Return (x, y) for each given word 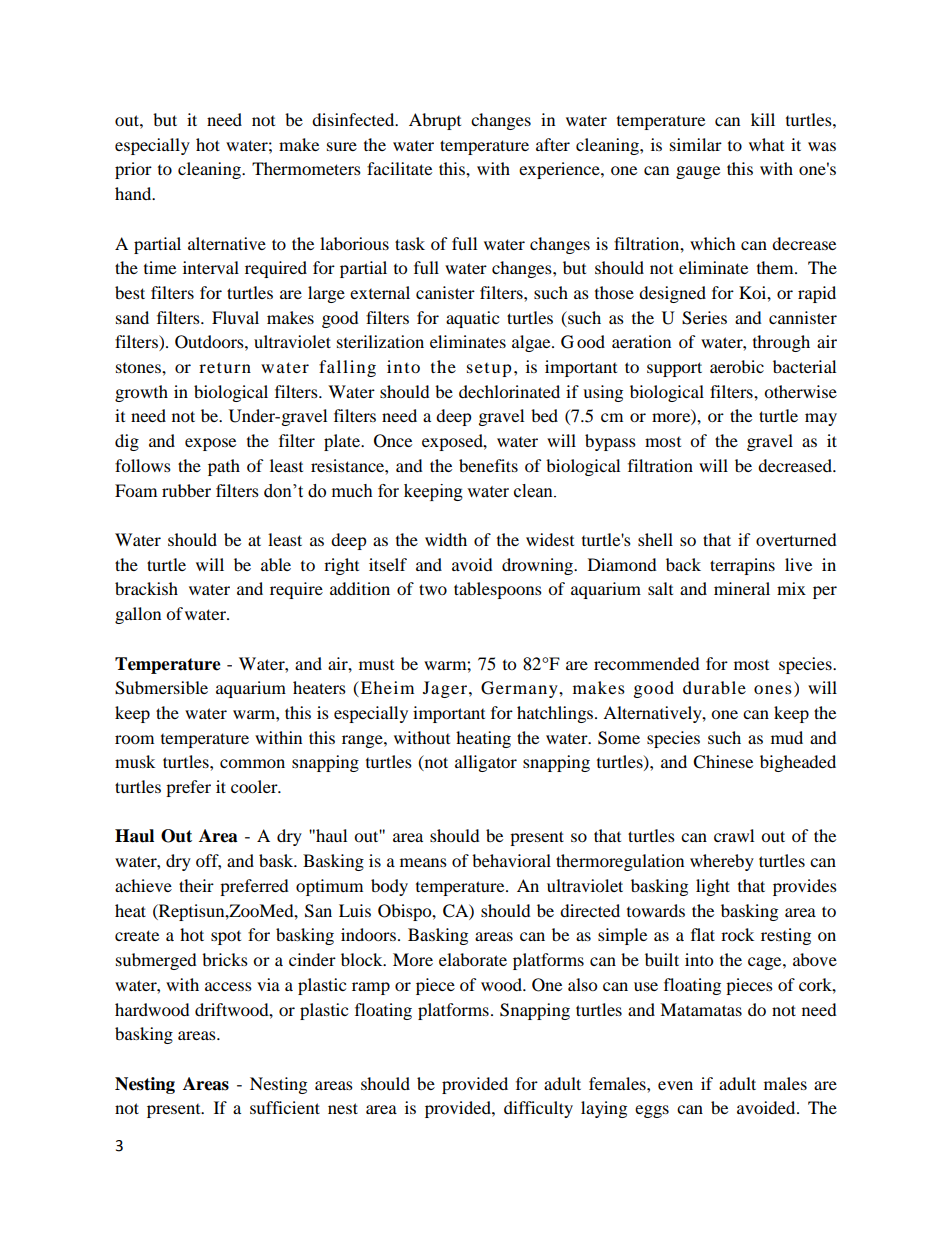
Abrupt (435, 121)
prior (133, 170)
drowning (538, 566)
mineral (742, 588)
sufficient (285, 1107)
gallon (138, 615)
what (766, 144)
